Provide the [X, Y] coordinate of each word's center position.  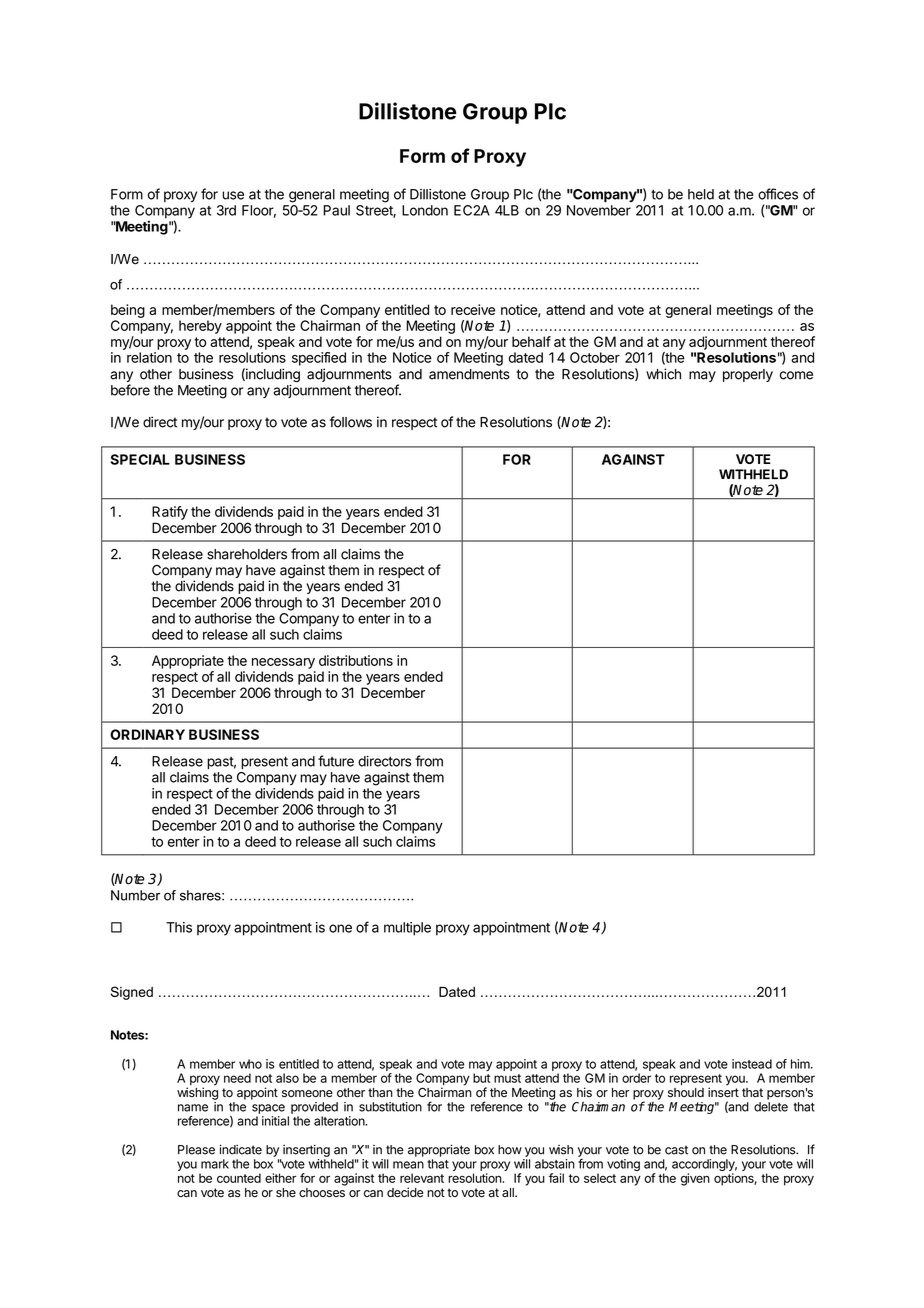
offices [778, 194]
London [425, 210]
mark [215, 1164]
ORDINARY [147, 734]
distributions [356, 660]
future [336, 761]
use [233, 195]
